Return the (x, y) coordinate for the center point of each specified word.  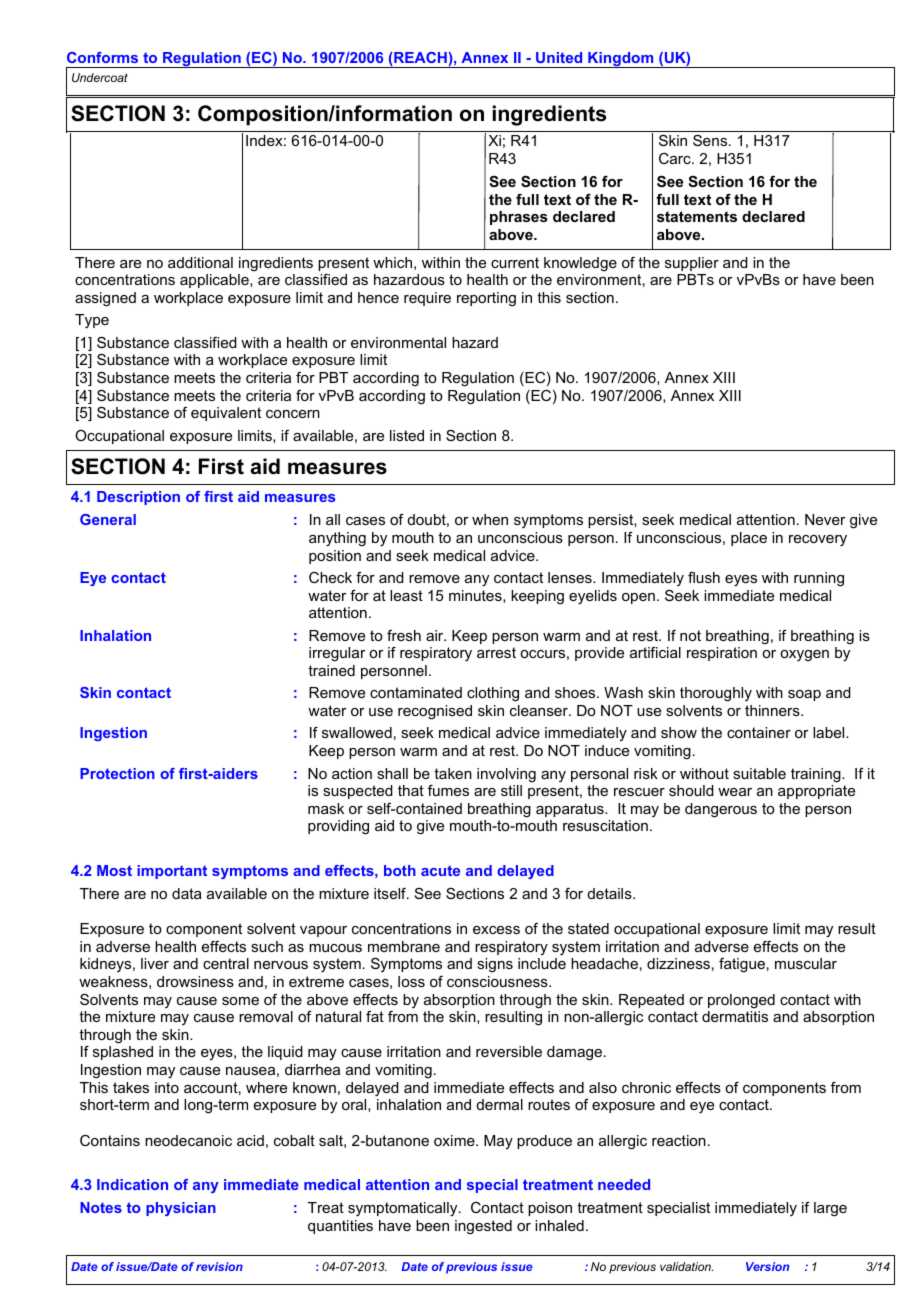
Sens (711, 140)
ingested (483, 1227)
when (490, 519)
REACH (419, 57)
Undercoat (100, 77)
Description (138, 498)
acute (440, 870)
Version (767, 1266)
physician (181, 1209)
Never (825, 519)
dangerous (721, 810)
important (172, 872)
